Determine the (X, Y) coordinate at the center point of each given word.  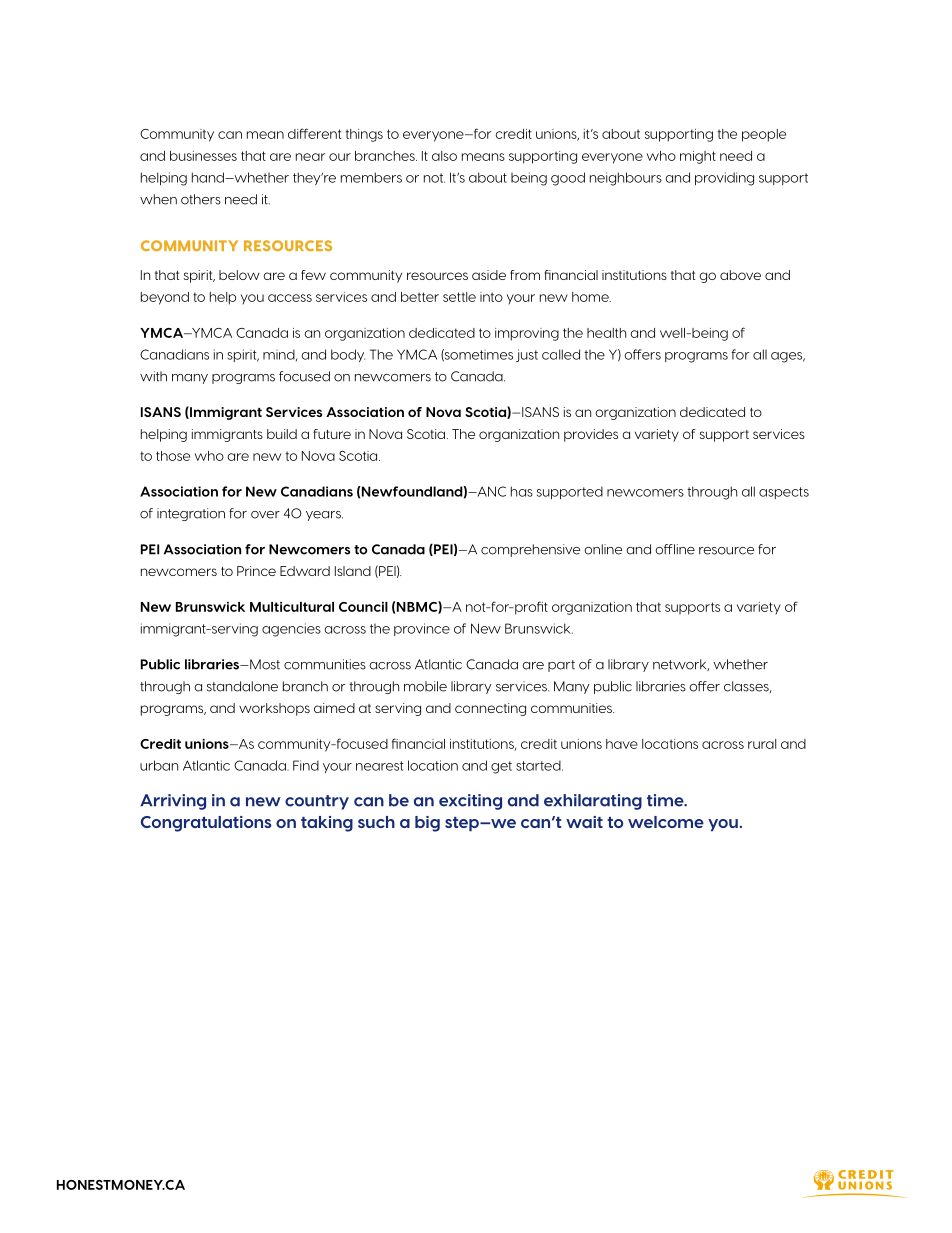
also (444, 156)
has (522, 491)
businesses (203, 156)
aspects (784, 493)
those (173, 456)
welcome (666, 822)
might (698, 157)
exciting (470, 802)
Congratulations (206, 824)
